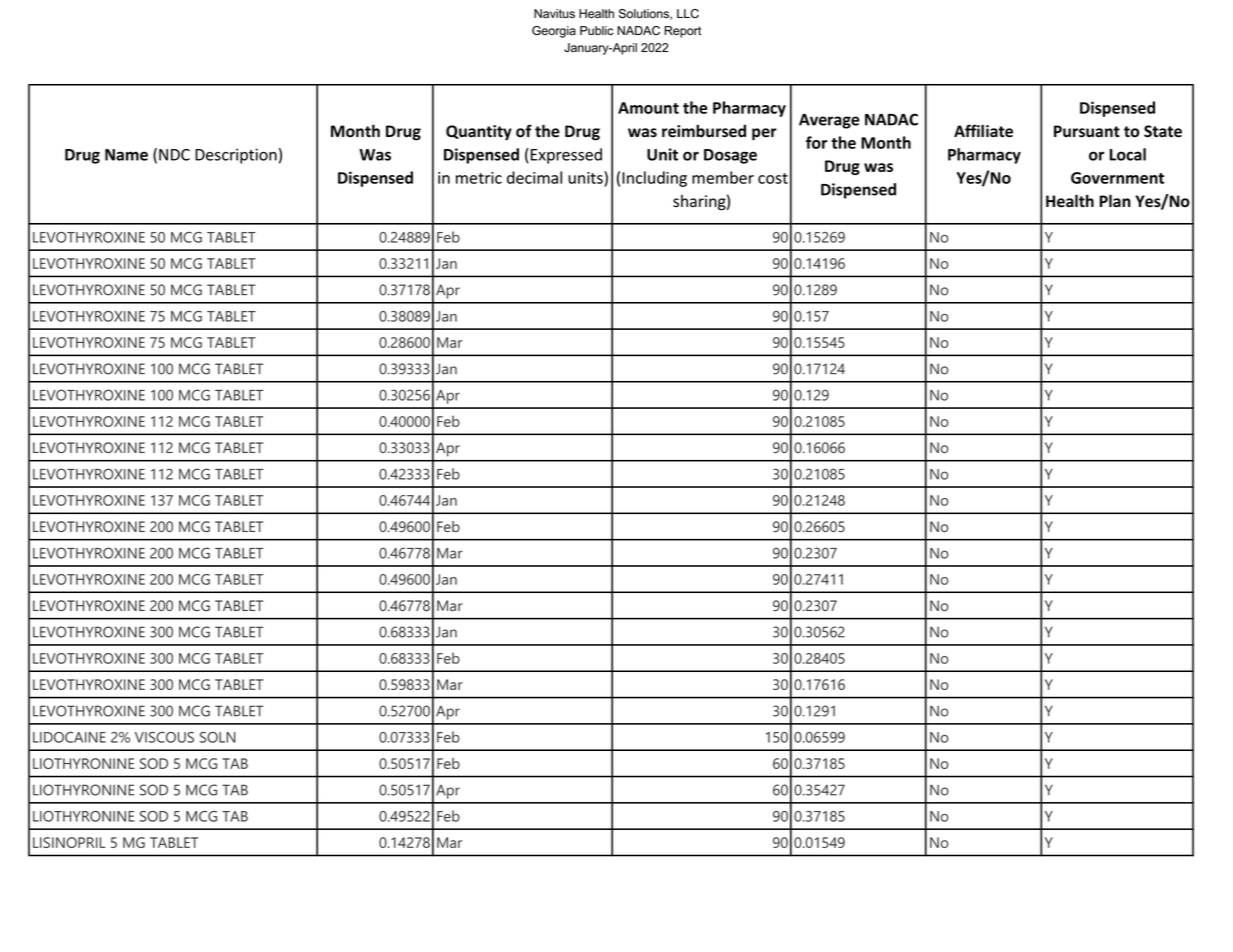  Describe the element at coordinates (596, 31) in the document. I see `Public` at that location.
